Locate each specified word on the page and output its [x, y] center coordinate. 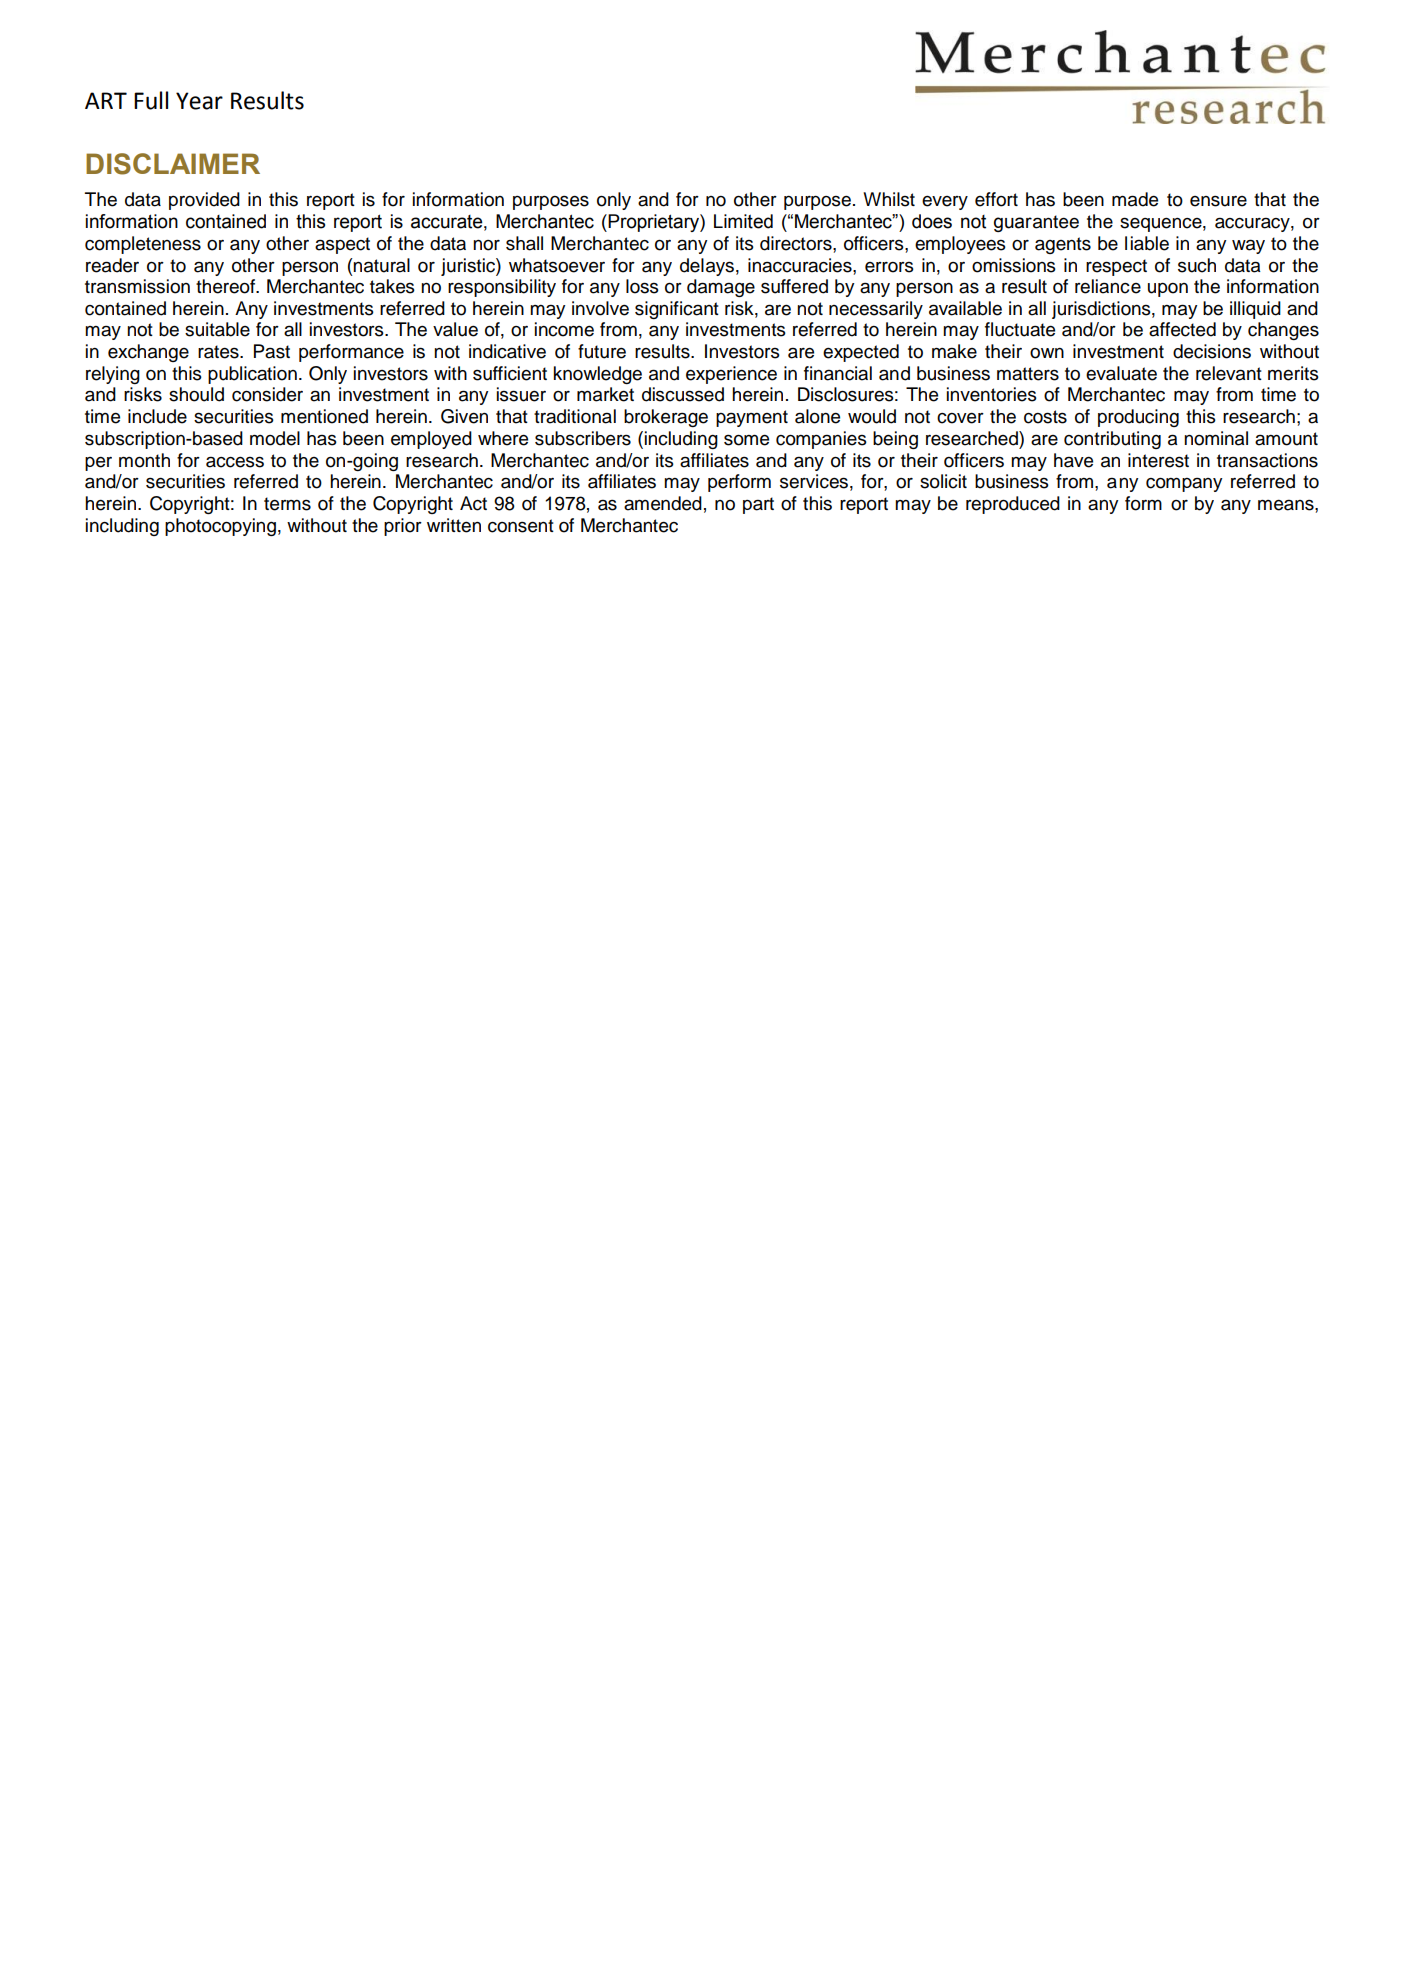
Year [199, 101]
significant [677, 310]
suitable [217, 329]
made [1135, 199]
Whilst [889, 199]
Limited [743, 221]
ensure [1218, 201]
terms [287, 504]
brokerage [666, 418]
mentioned [324, 416]
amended [663, 503]
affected [1182, 329]
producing [1138, 418]
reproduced [1013, 505]
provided [204, 201]
